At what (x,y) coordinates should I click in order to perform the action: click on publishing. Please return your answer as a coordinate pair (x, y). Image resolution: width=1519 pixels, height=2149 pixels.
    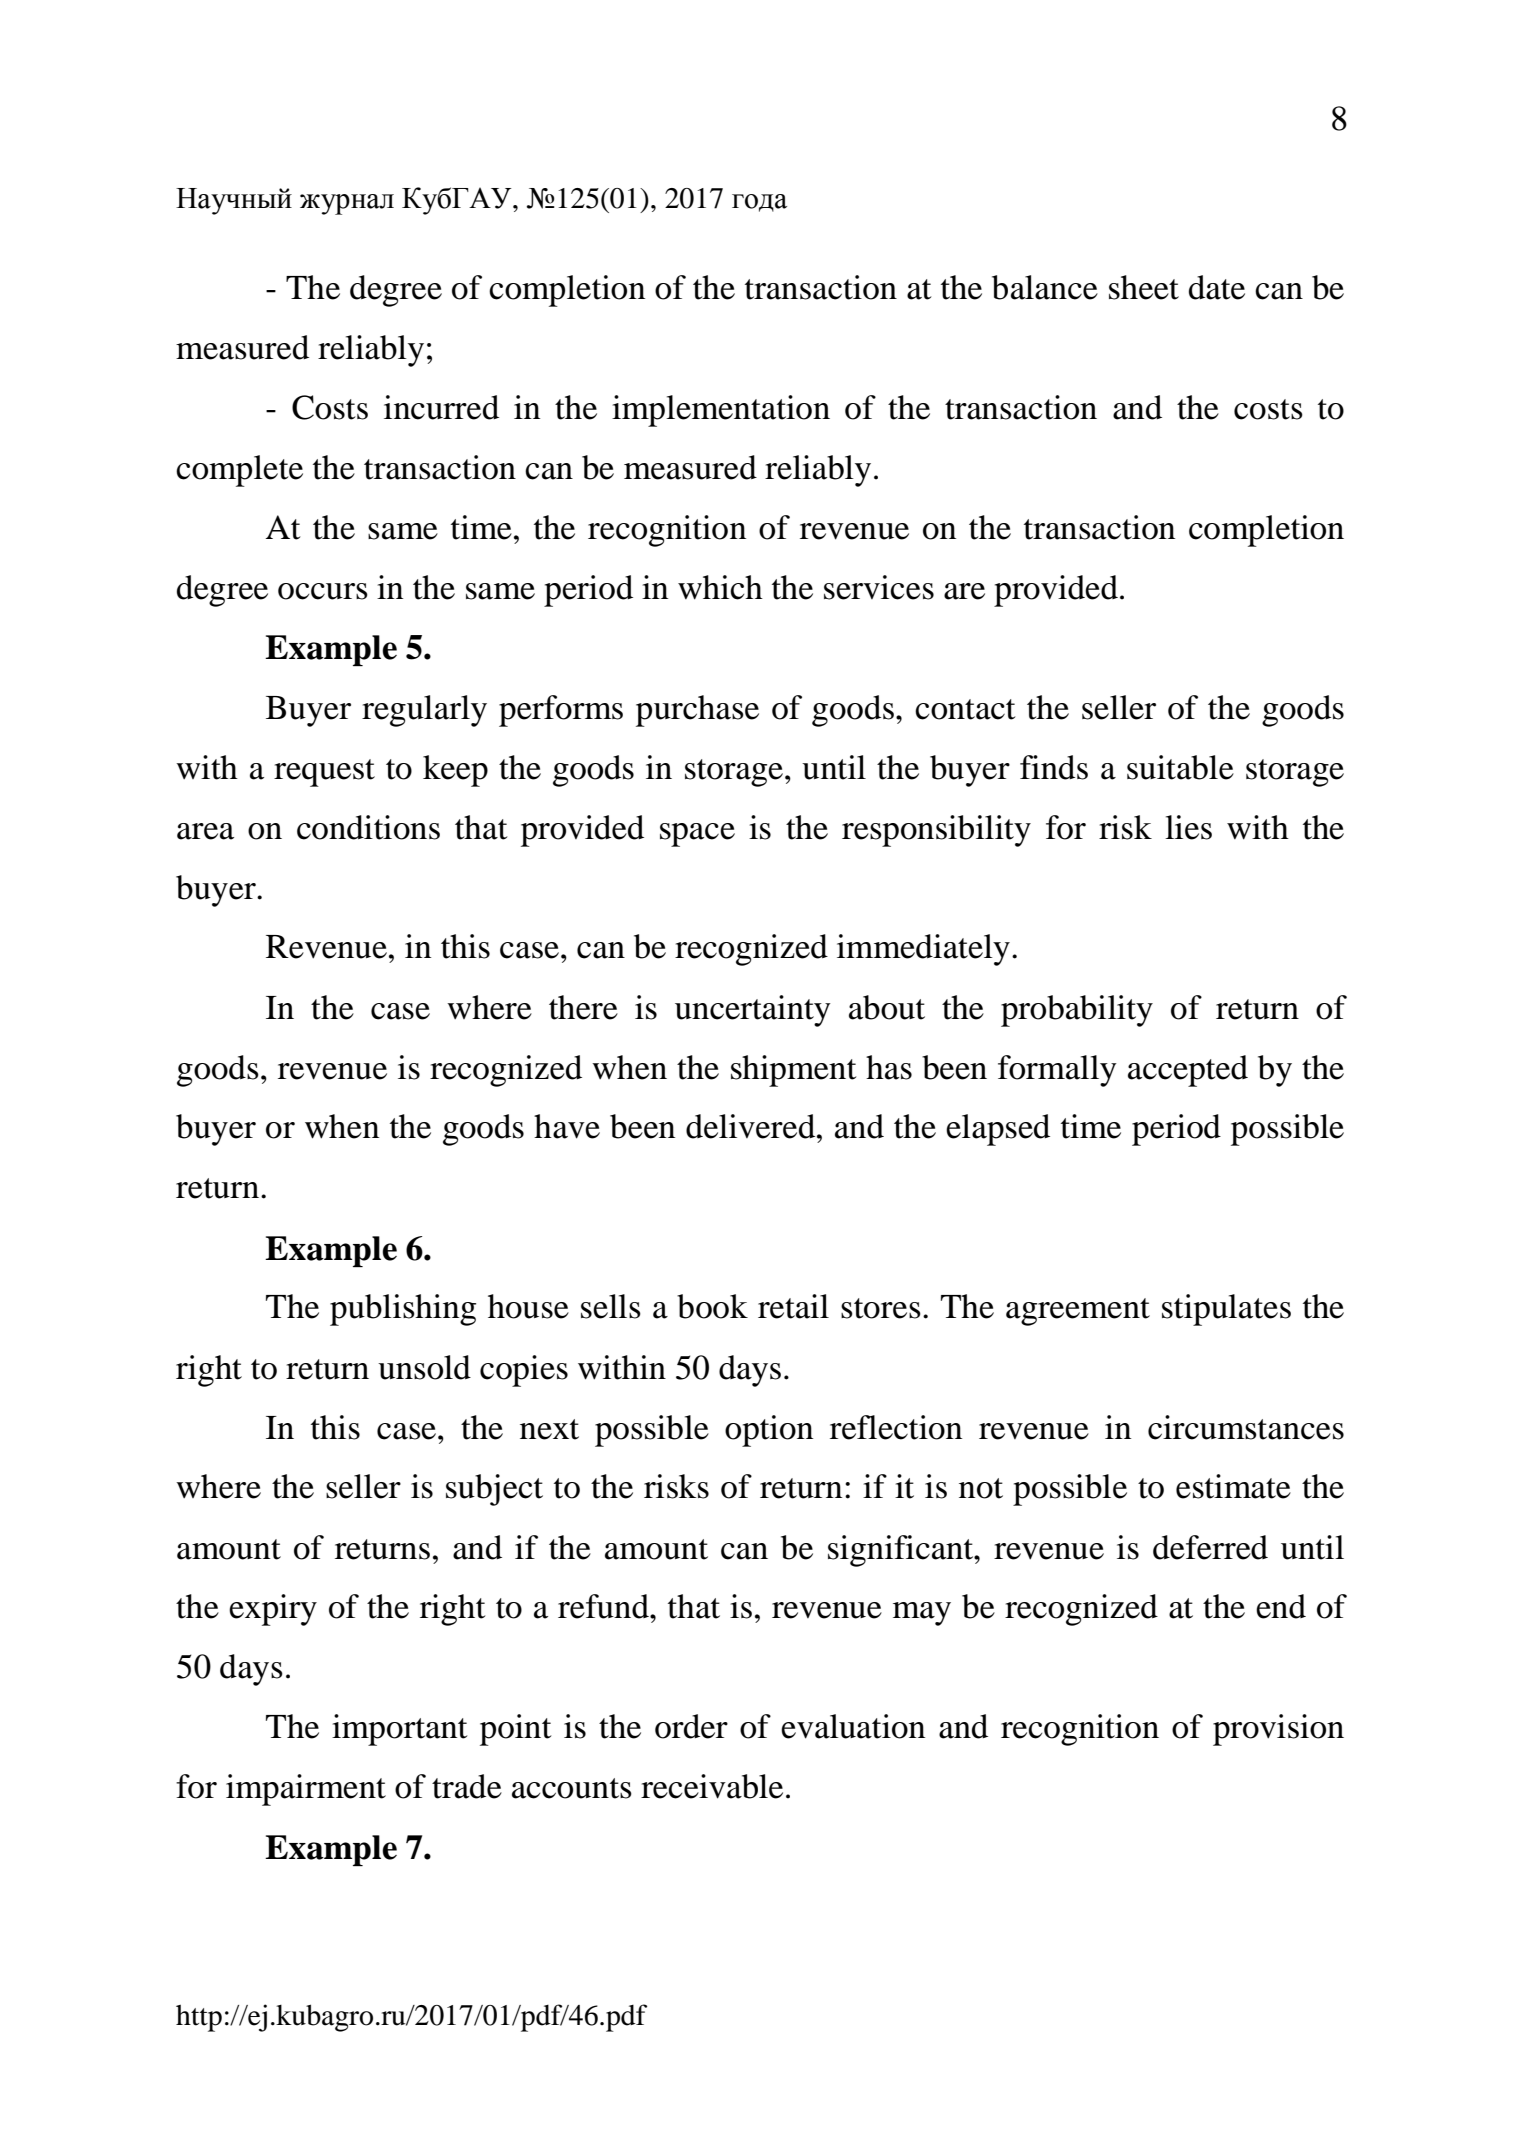
    Looking at the image, I should click on (403, 1310).
